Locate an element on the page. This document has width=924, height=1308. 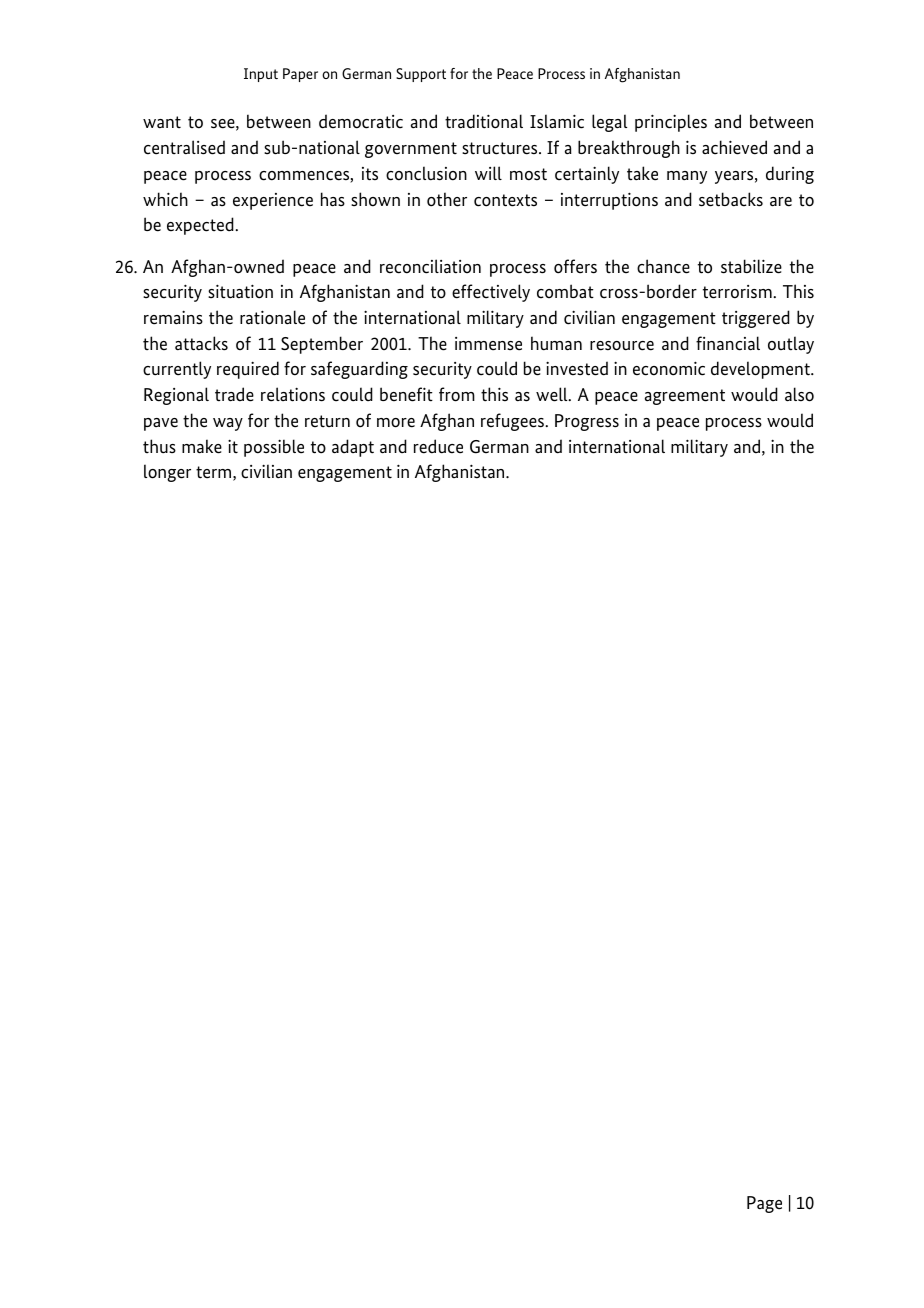
reduce is located at coordinates (438, 446).
